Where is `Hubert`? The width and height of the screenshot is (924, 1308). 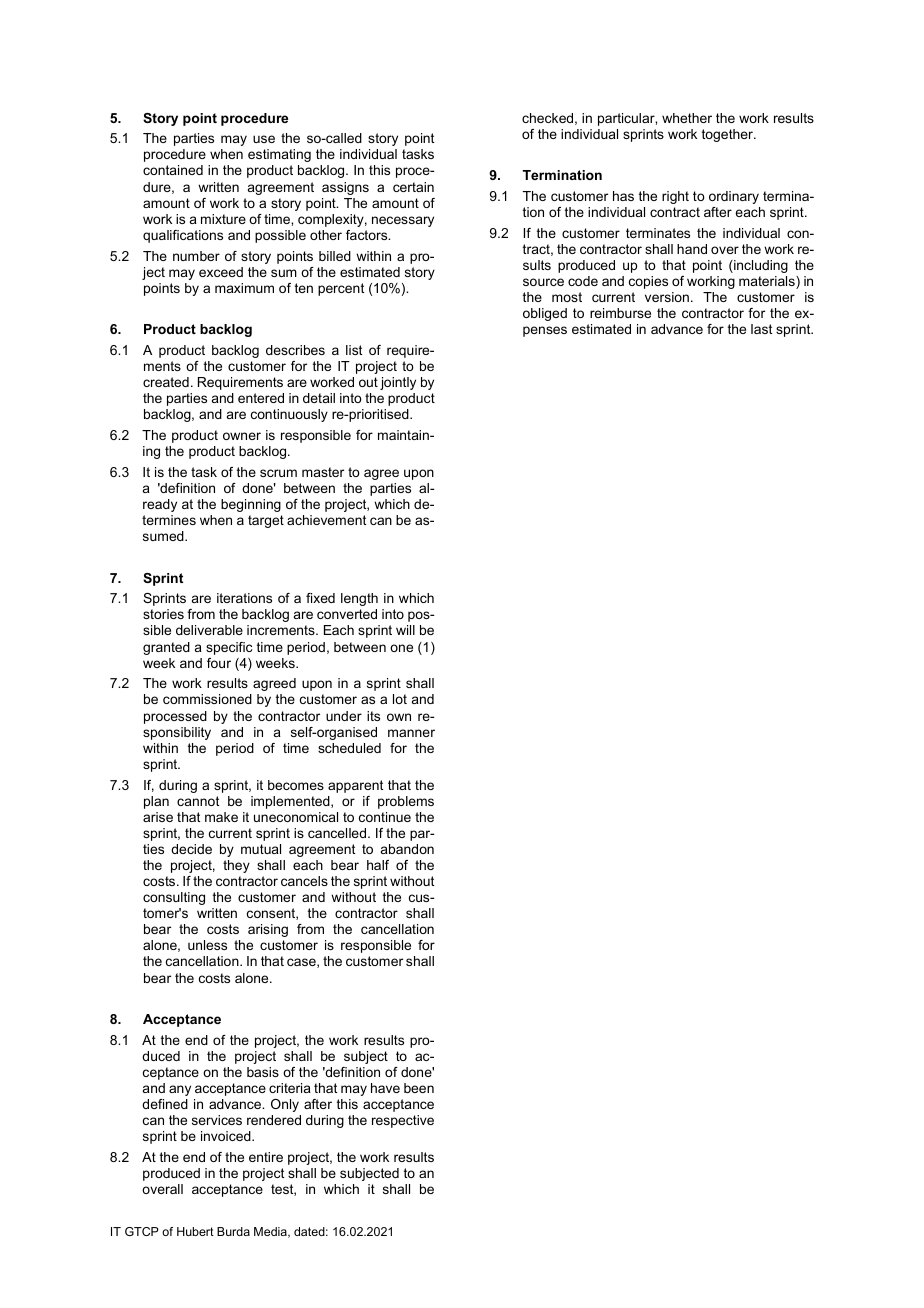
Hubert is located at coordinates (195, 1231).
